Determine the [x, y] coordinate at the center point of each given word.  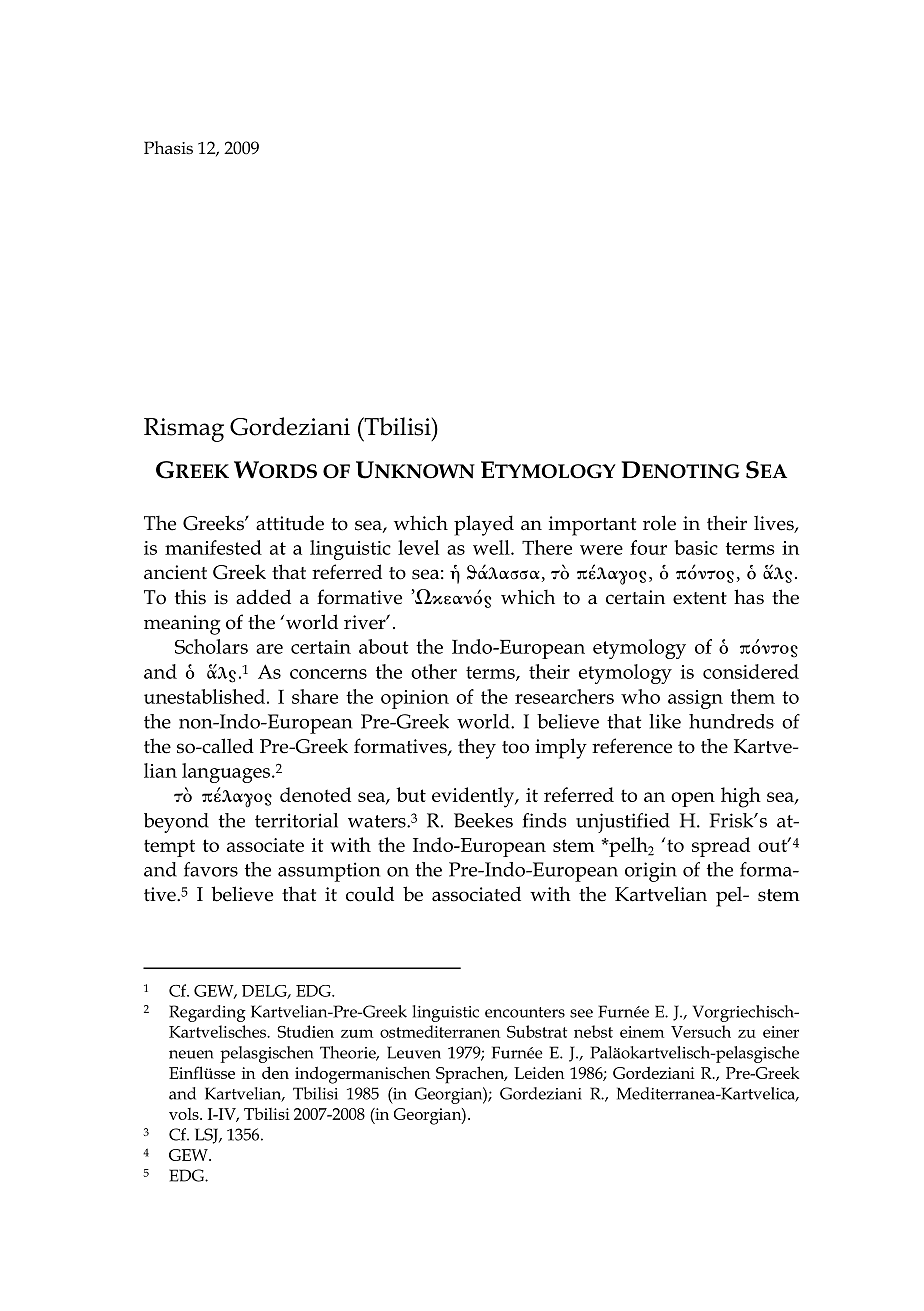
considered [751, 671]
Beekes [483, 820]
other [434, 671]
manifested [213, 547]
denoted [315, 794]
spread [721, 847]
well [492, 547]
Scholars [211, 646]
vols [185, 1114]
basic [696, 547]
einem [642, 1032]
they [477, 748]
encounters [525, 1012]
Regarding [207, 1013]
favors [211, 869]
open [693, 799]
